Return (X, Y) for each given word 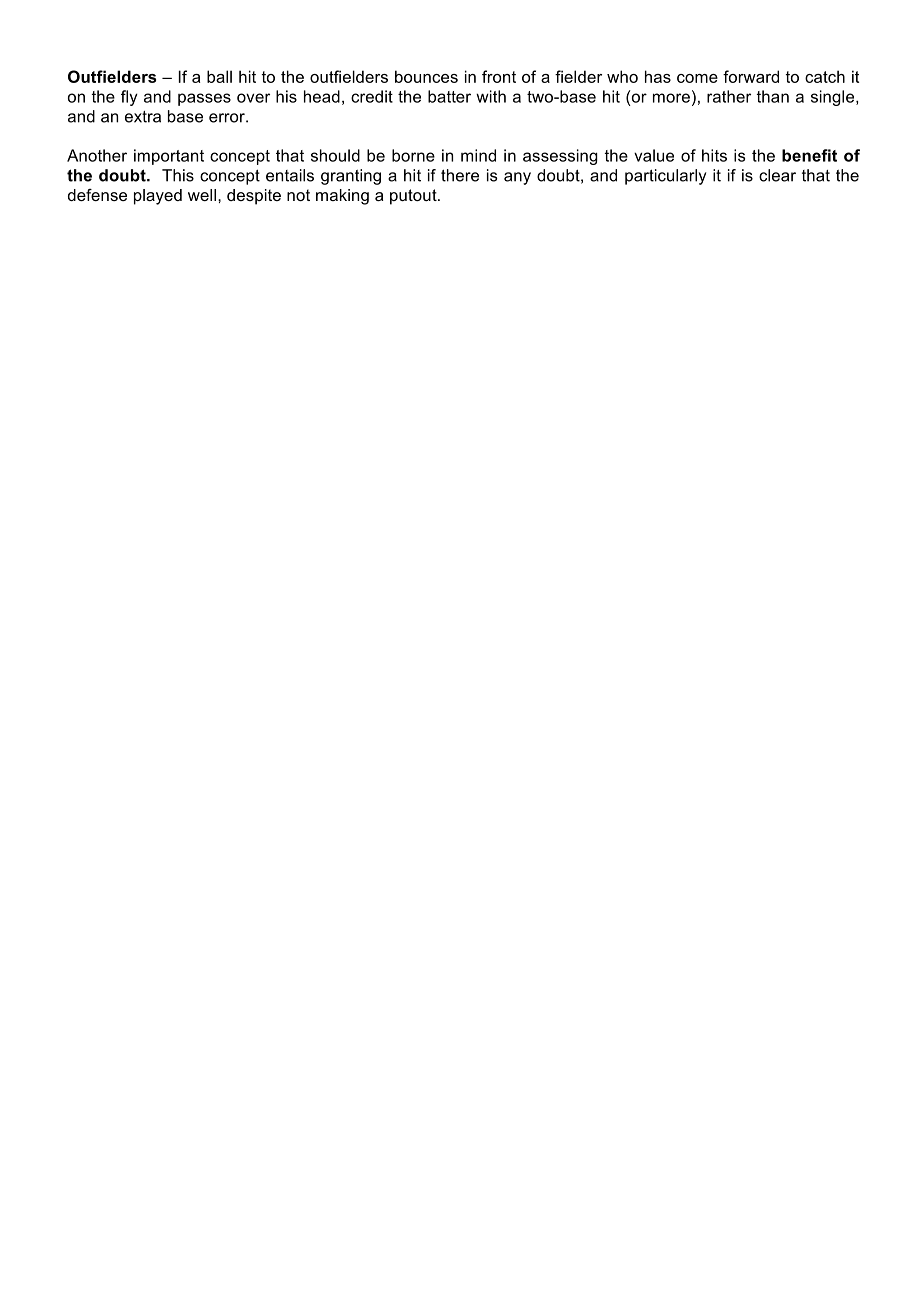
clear (777, 175)
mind (478, 155)
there (460, 175)
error (228, 118)
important (169, 157)
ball (219, 76)
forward (751, 76)
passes (204, 99)
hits (714, 155)
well (202, 195)
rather (729, 96)
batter (449, 96)
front (499, 76)
